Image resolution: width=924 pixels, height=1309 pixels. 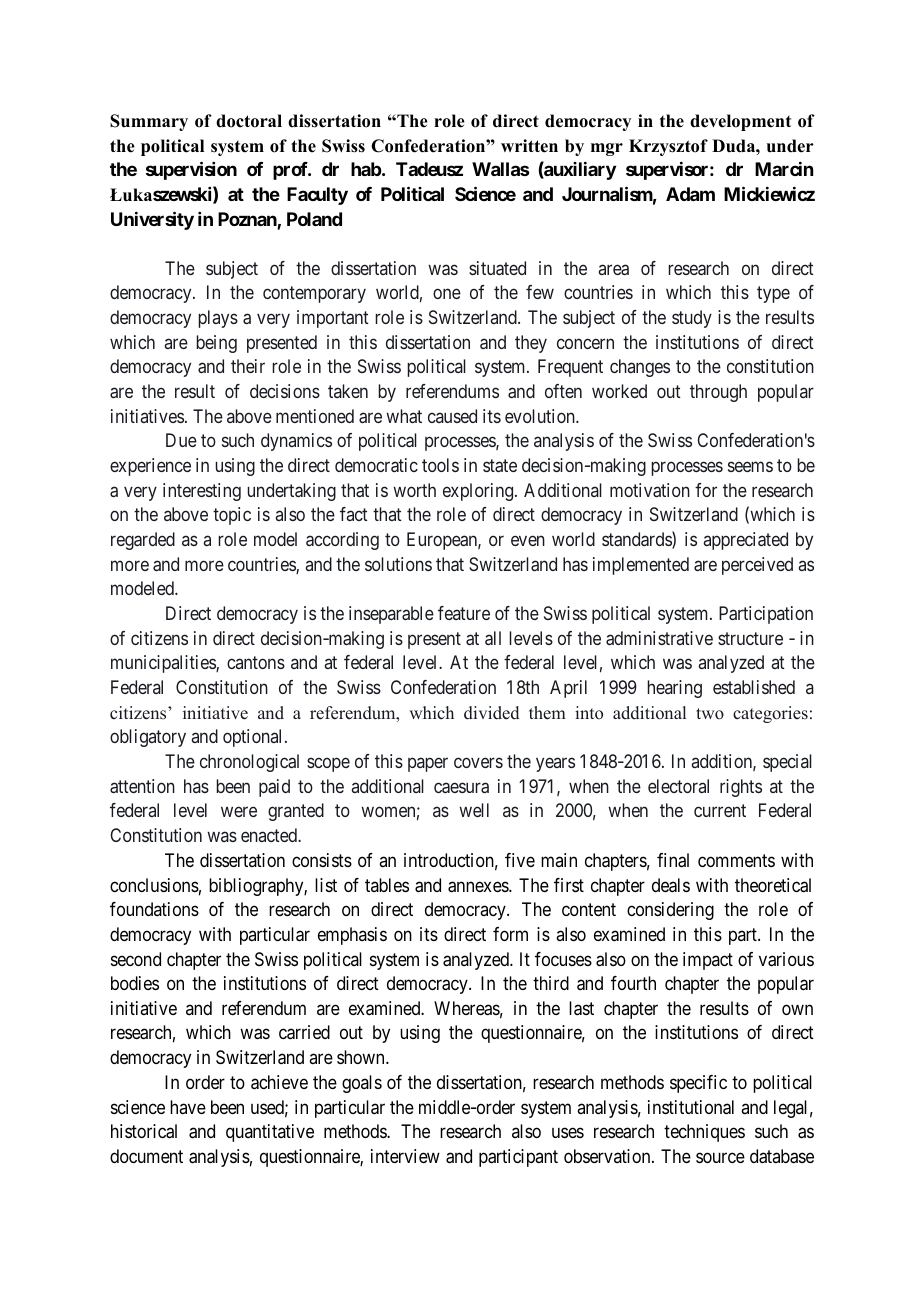 What do you see at coordinates (429, 169) in the screenshot?
I see `Tadeusz` at bounding box center [429, 169].
